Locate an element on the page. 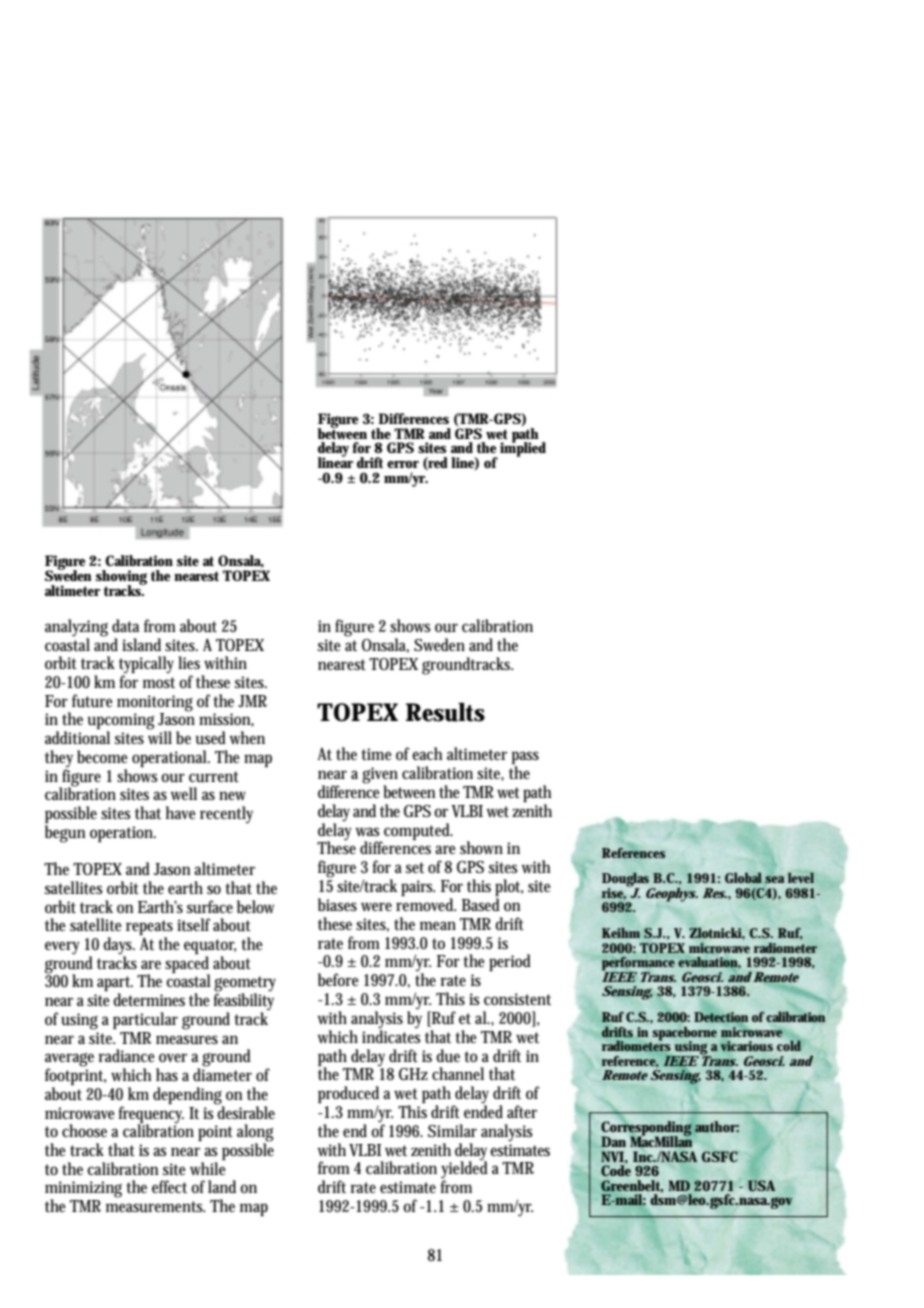  implied is located at coordinates (523, 448).
